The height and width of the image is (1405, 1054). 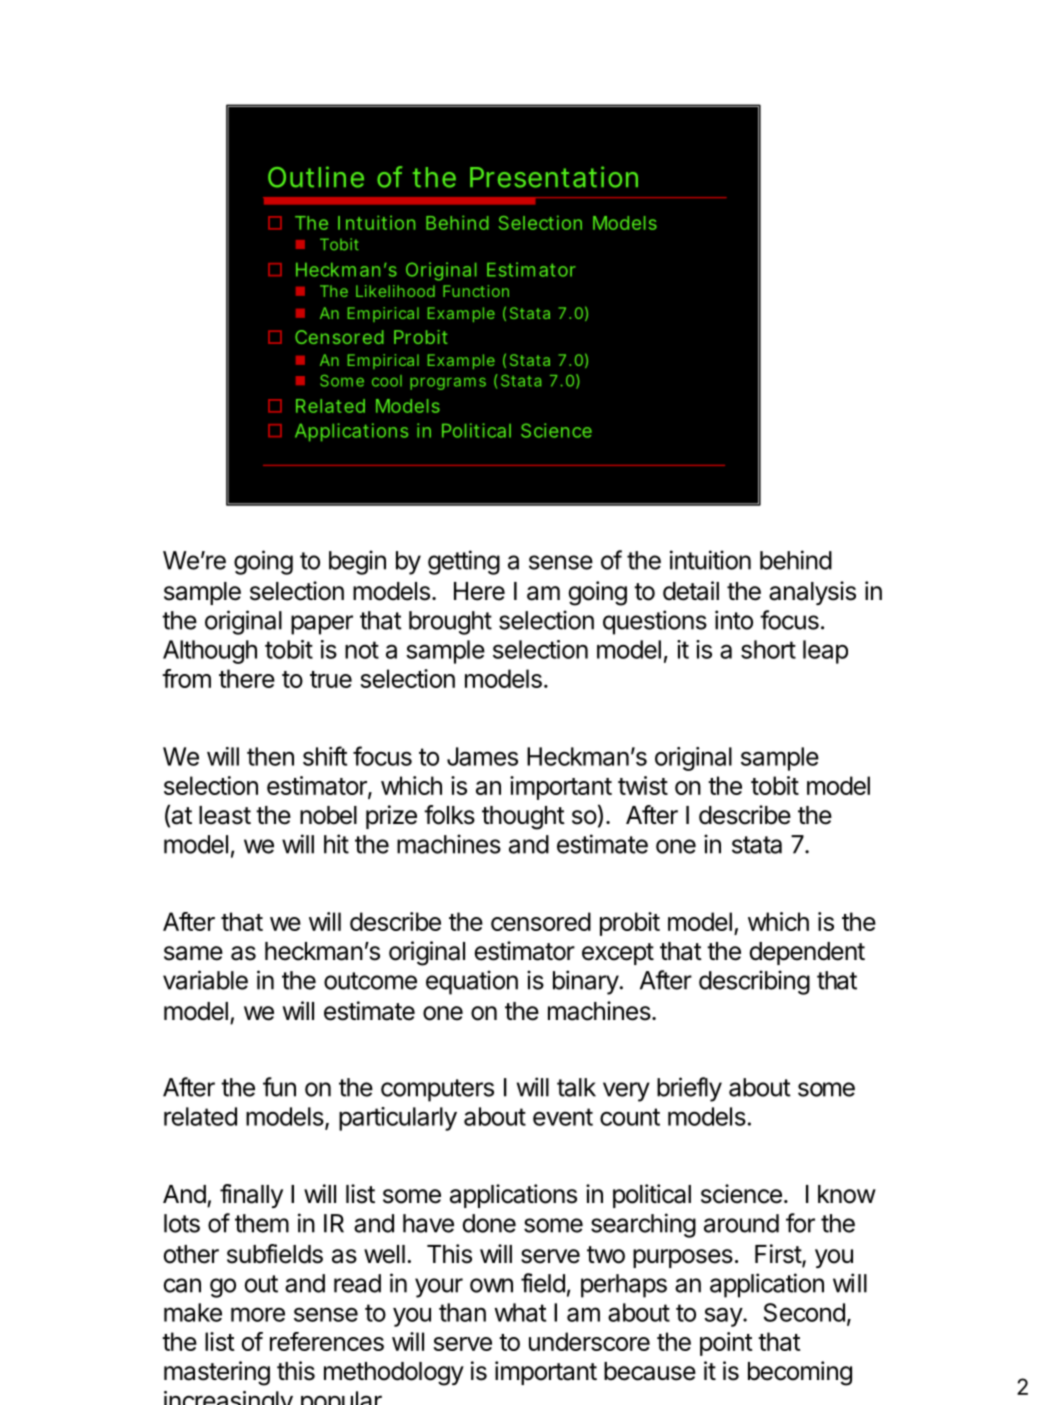 I want to click on what, so click(x=520, y=1312).
